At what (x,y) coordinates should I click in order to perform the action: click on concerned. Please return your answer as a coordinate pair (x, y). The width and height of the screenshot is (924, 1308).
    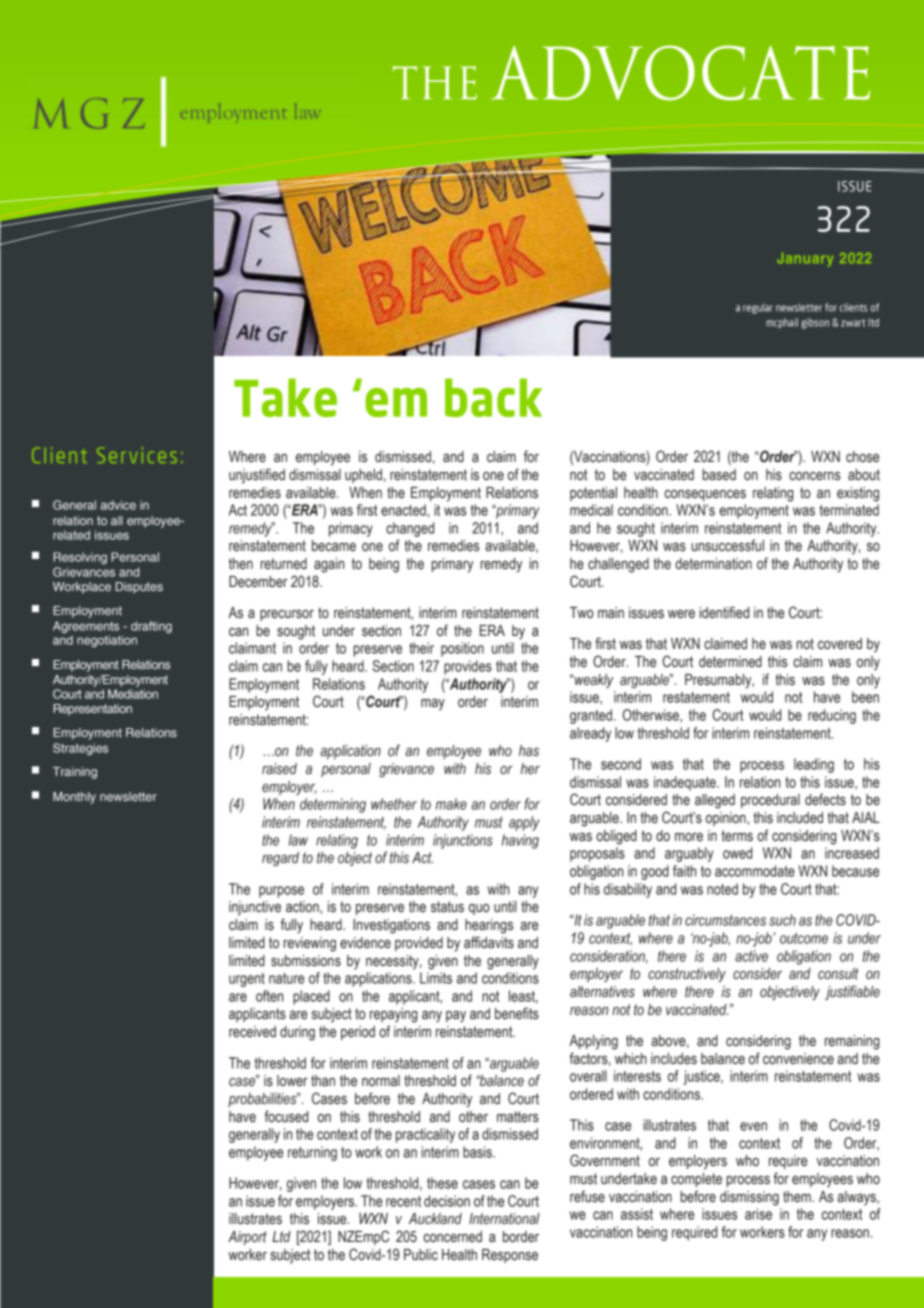
    Looking at the image, I should click on (453, 1237).
